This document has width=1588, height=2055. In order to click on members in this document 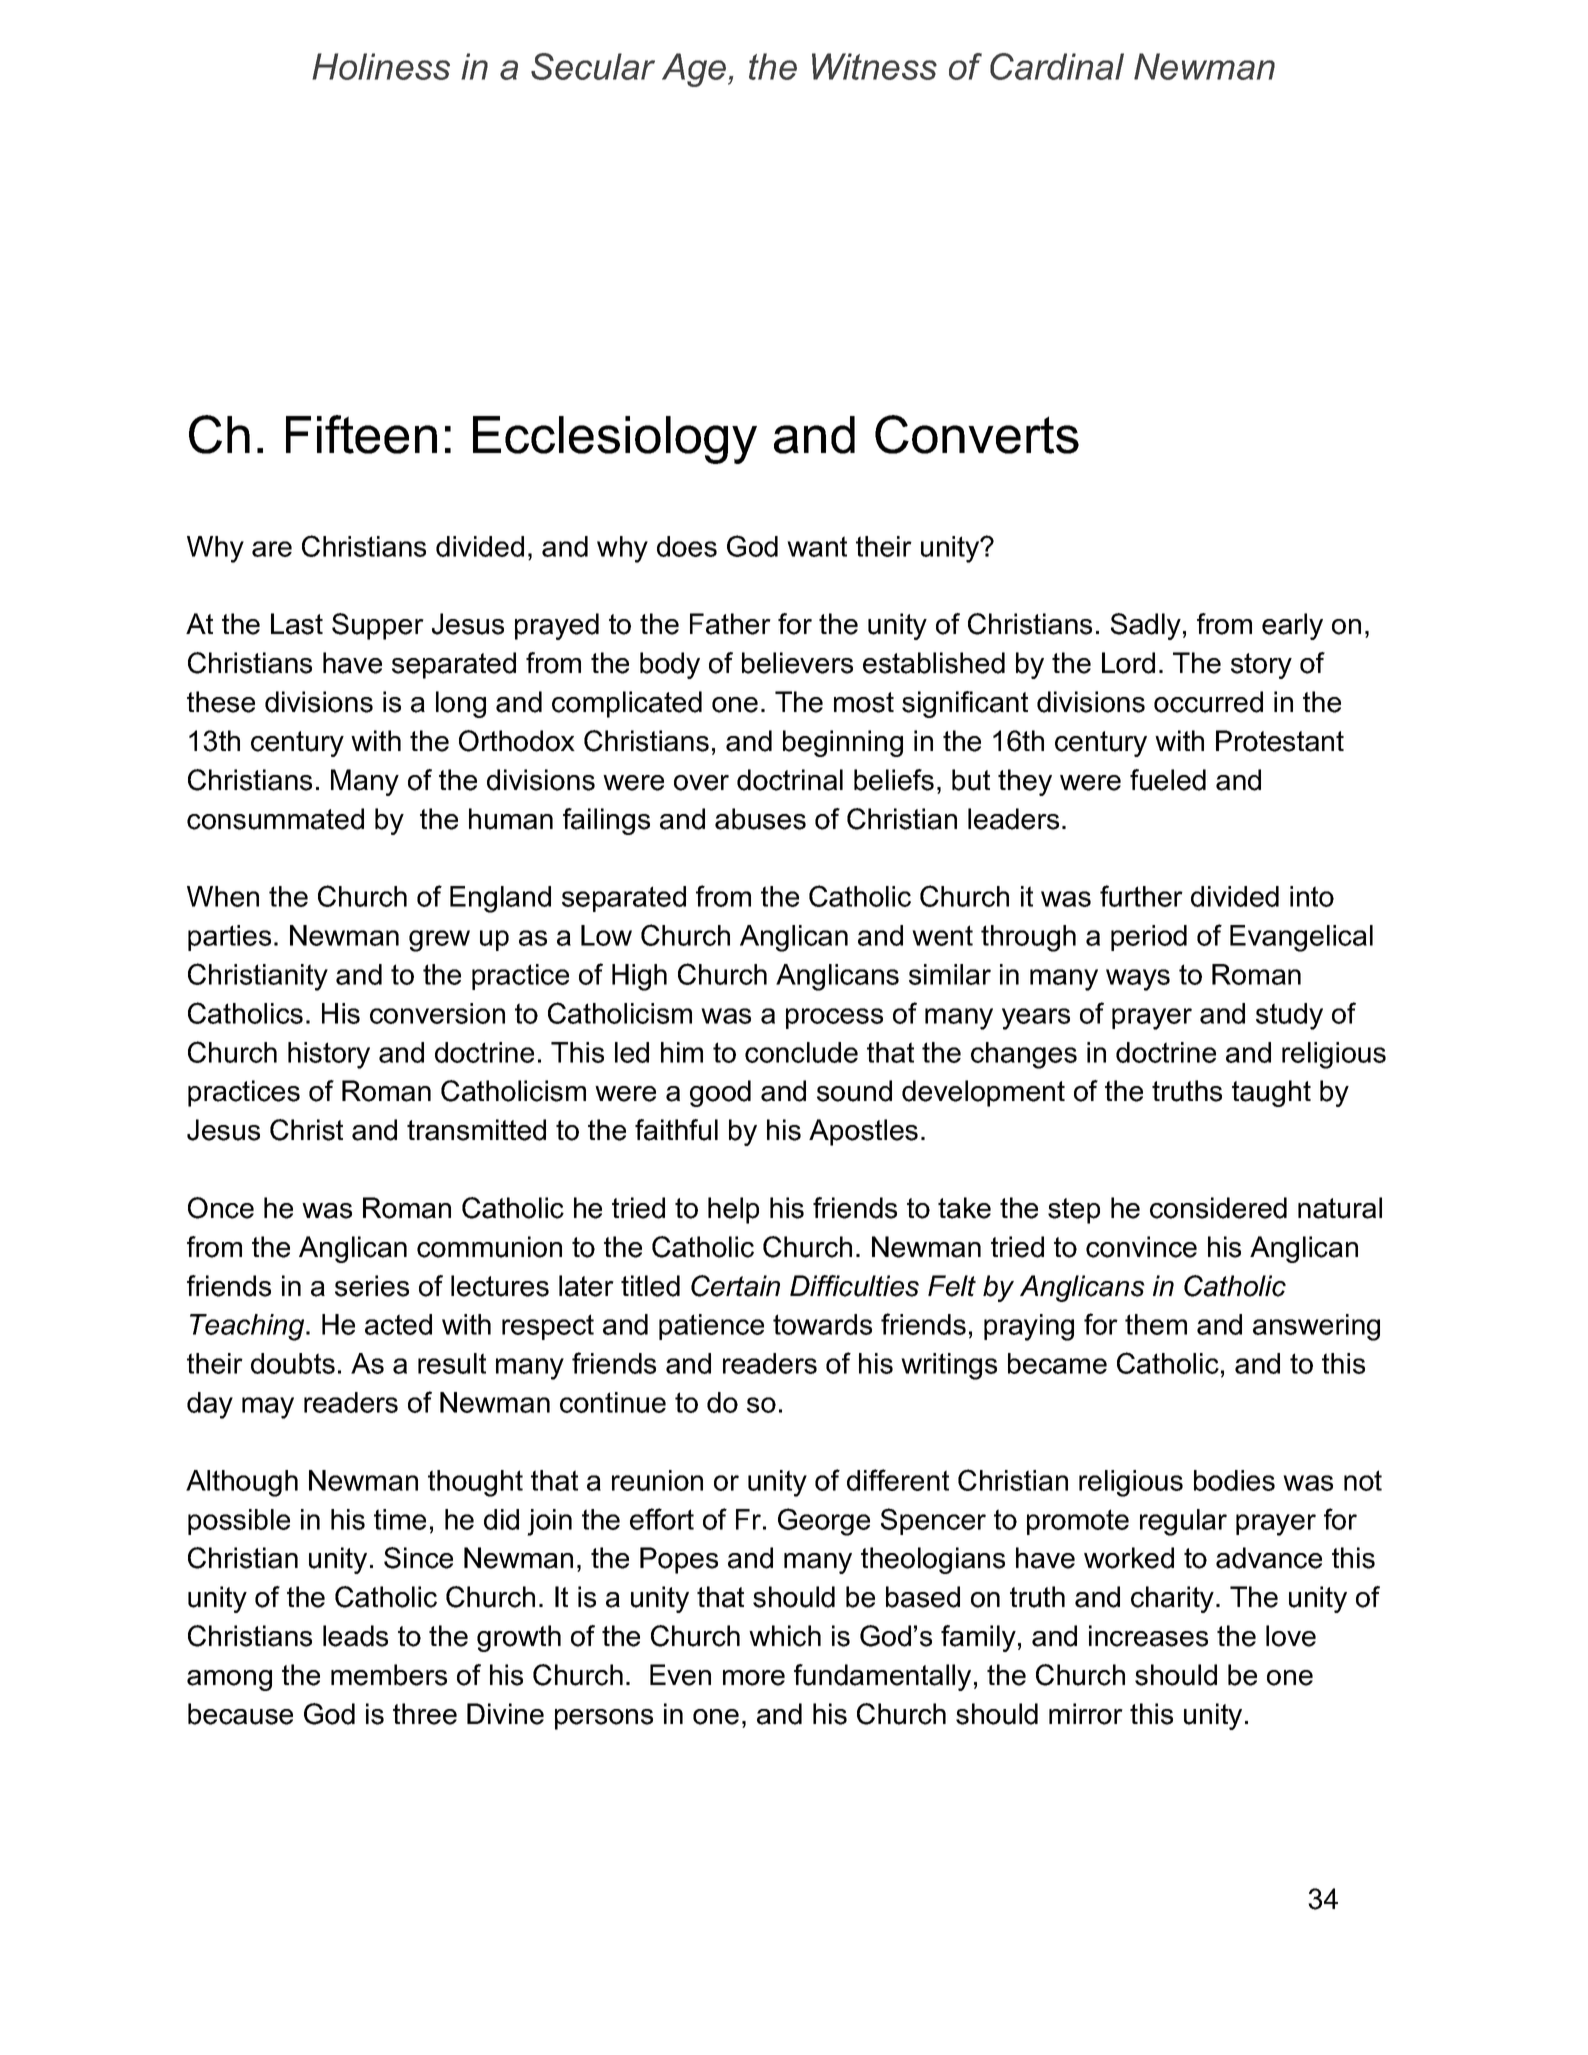, I will do `click(389, 1675)`.
